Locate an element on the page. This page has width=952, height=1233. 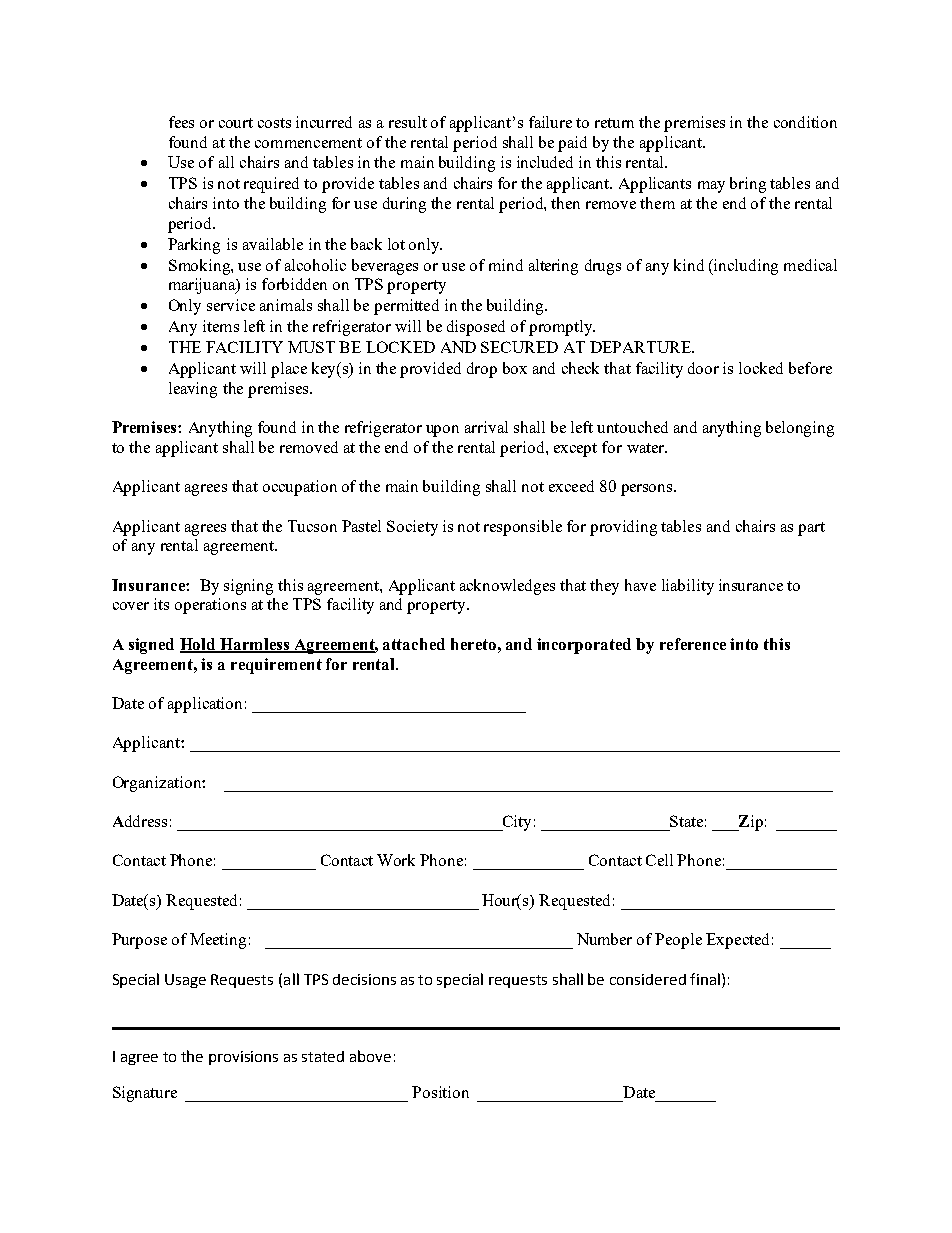
result is located at coordinates (408, 122).
